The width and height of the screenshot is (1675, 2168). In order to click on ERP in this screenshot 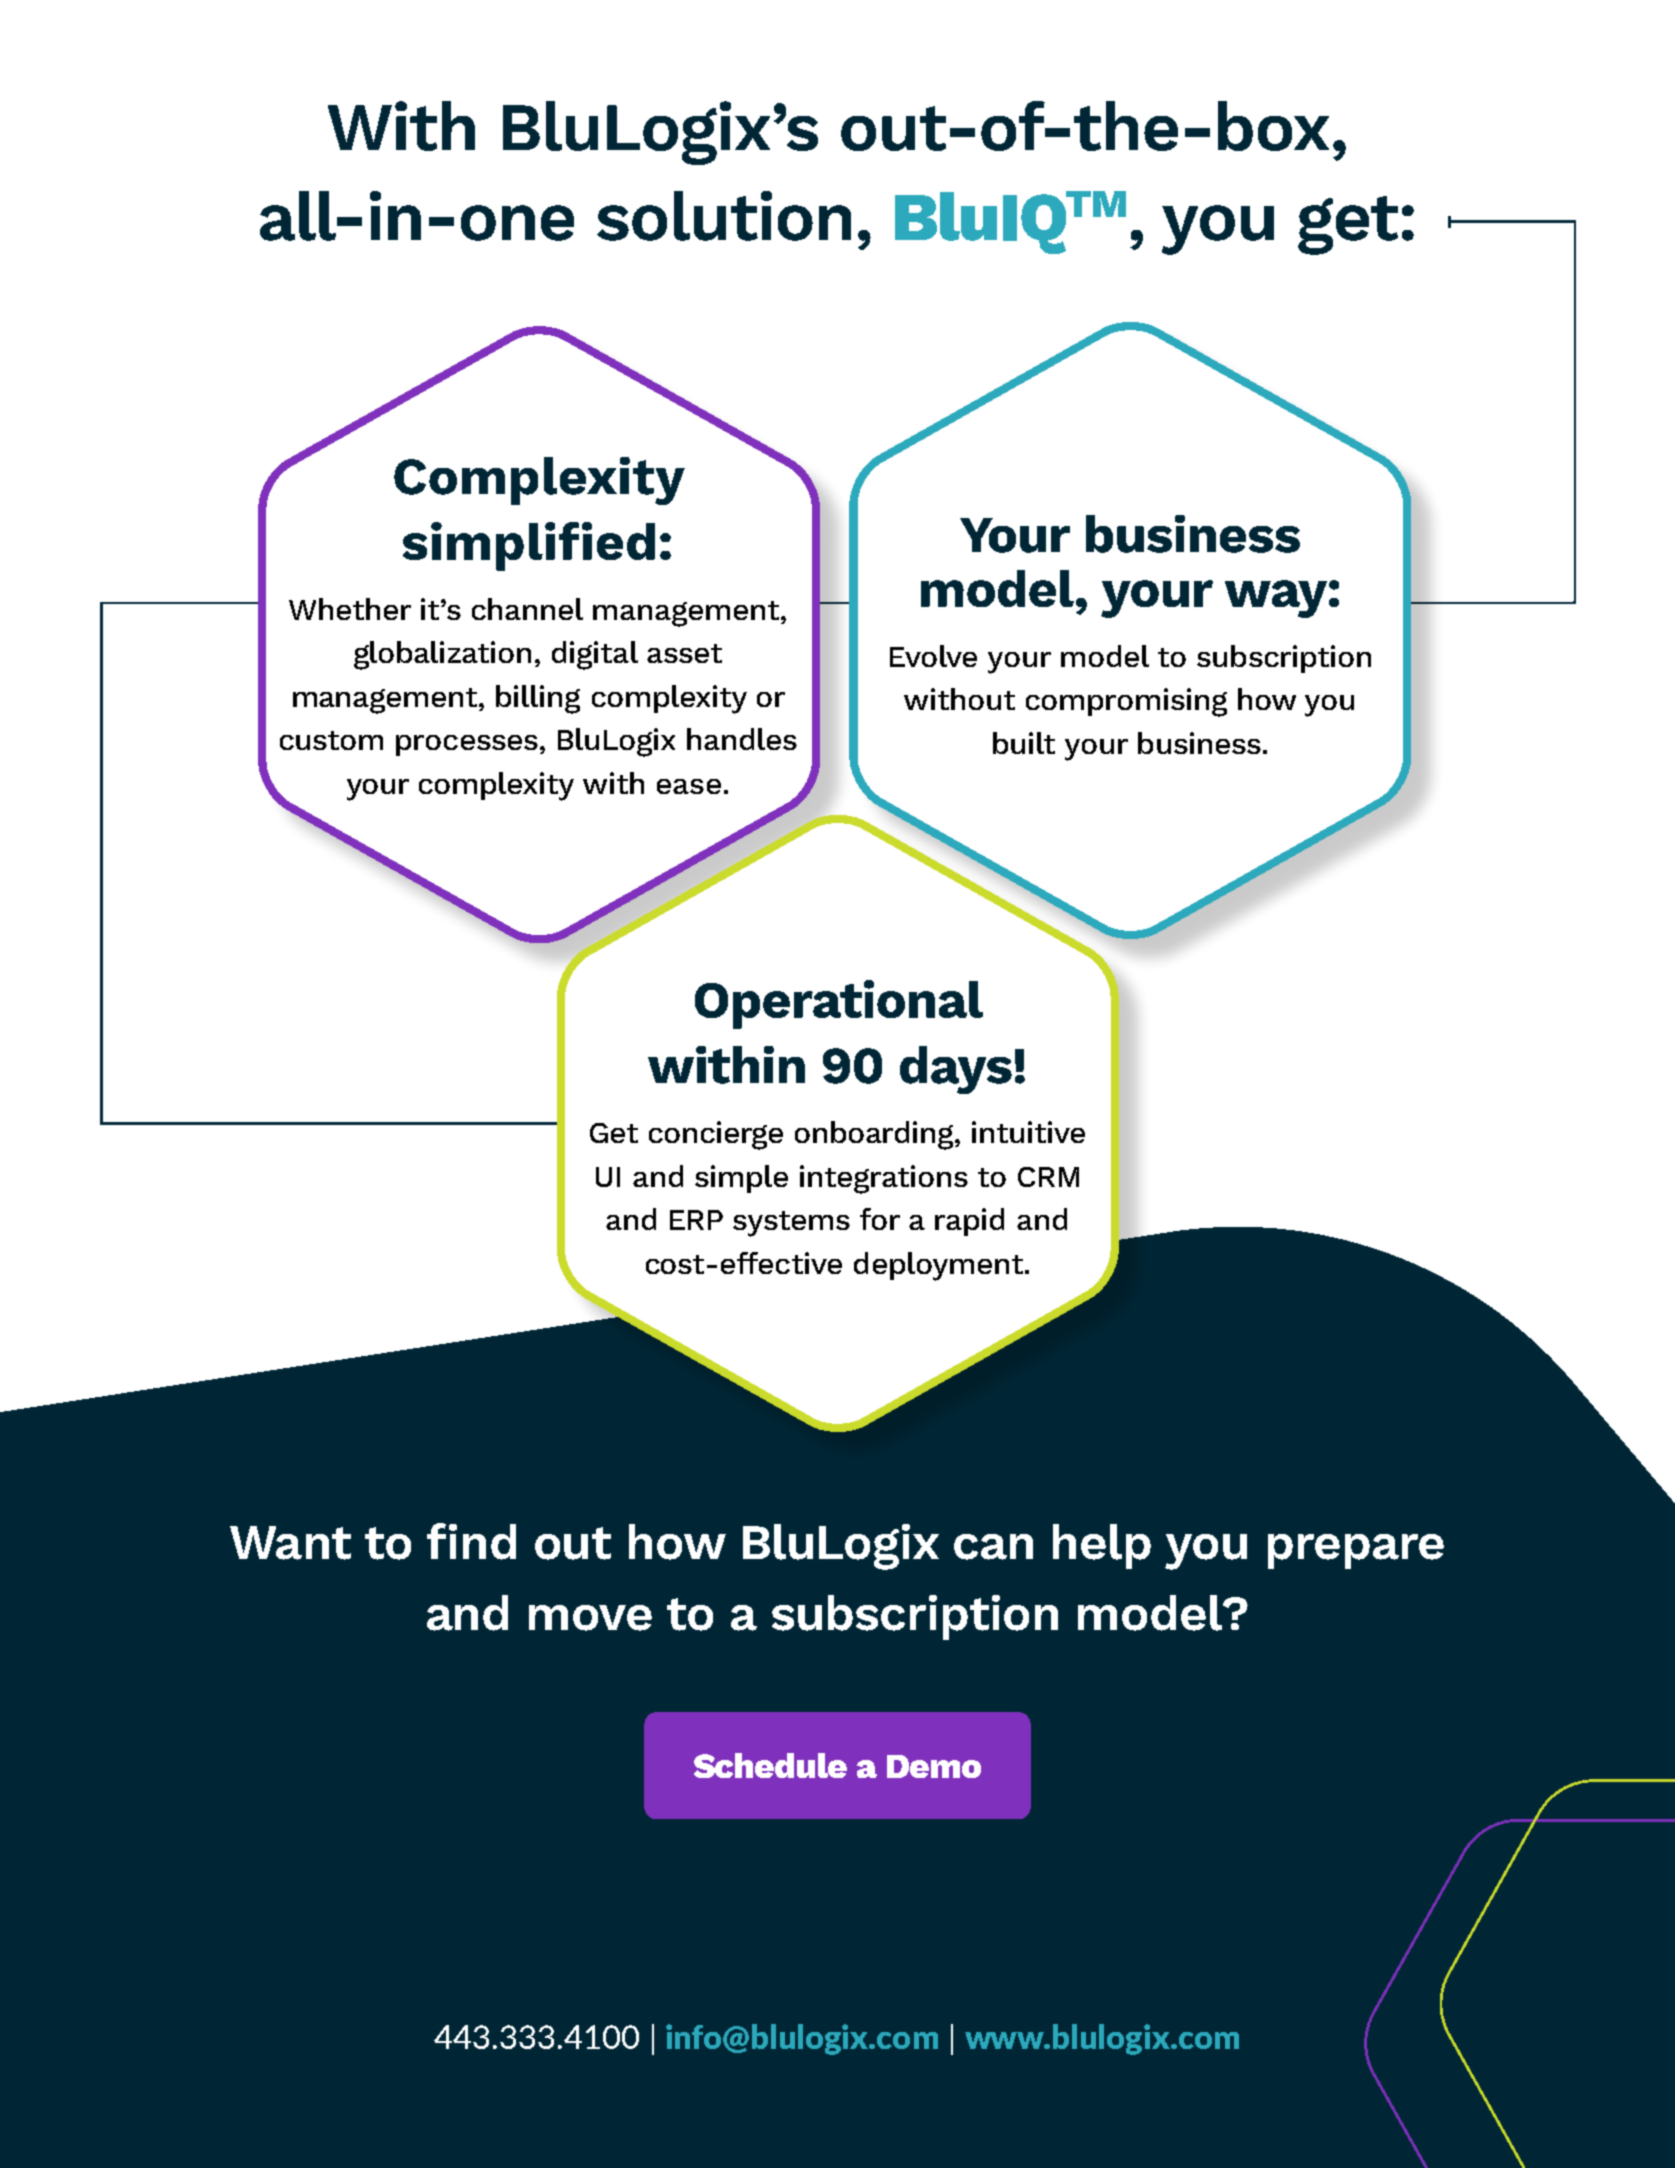, I will do `click(696, 1220)`.
